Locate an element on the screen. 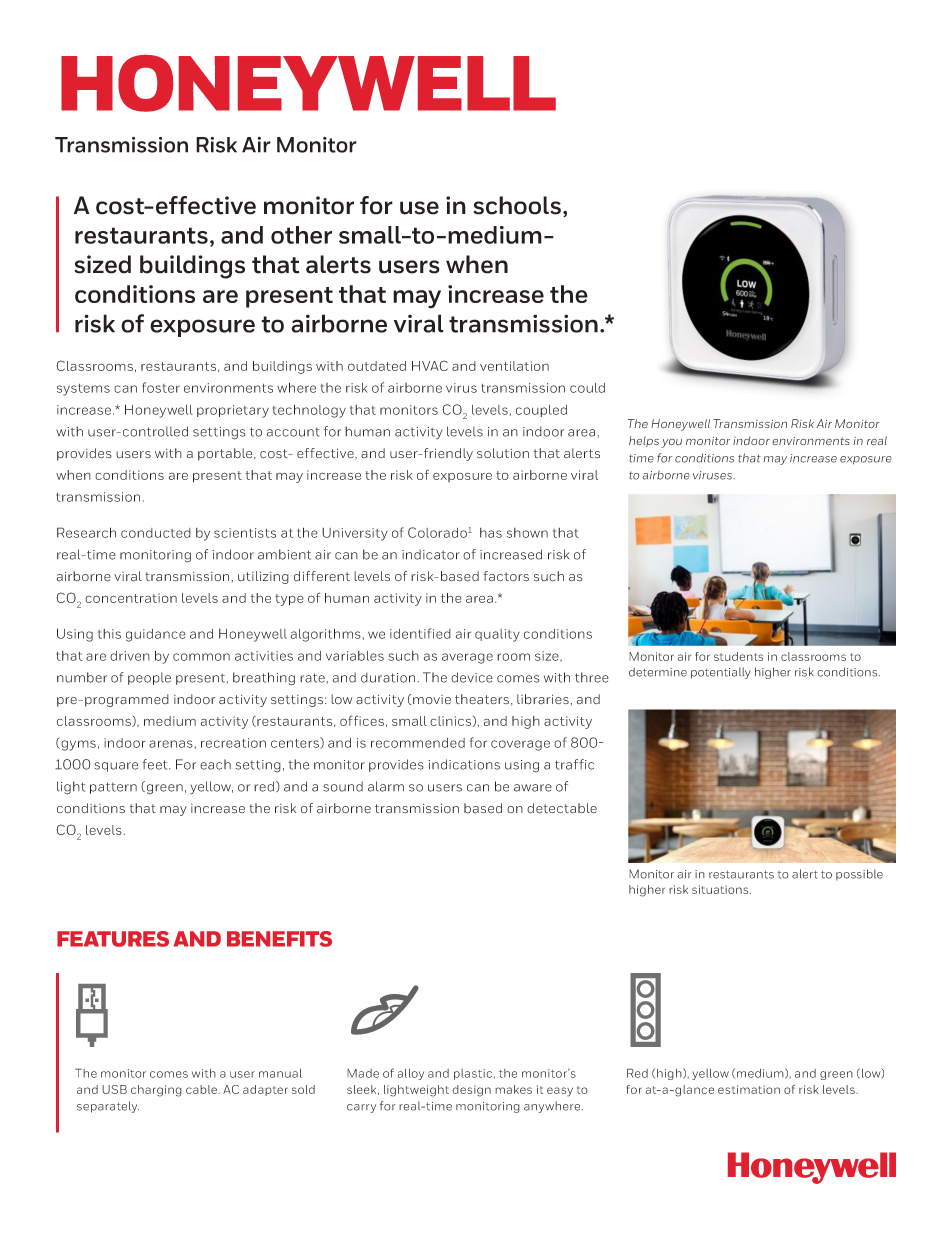 This screenshot has height=1233, width=952. other is located at coordinates (301, 235).
